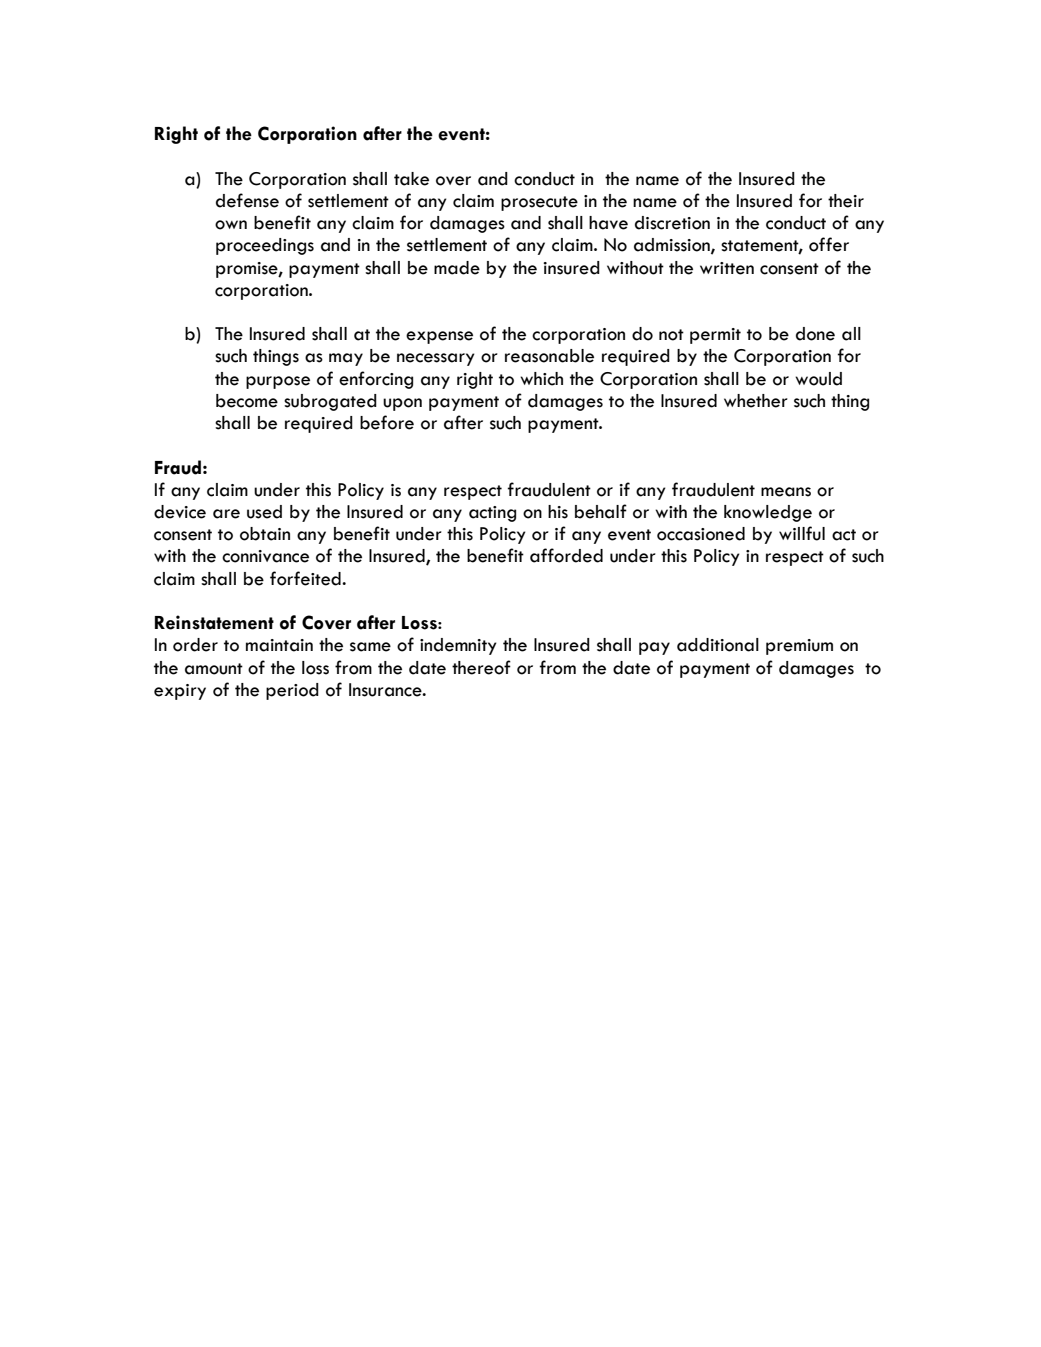  I want to click on prosecute, so click(539, 203).
